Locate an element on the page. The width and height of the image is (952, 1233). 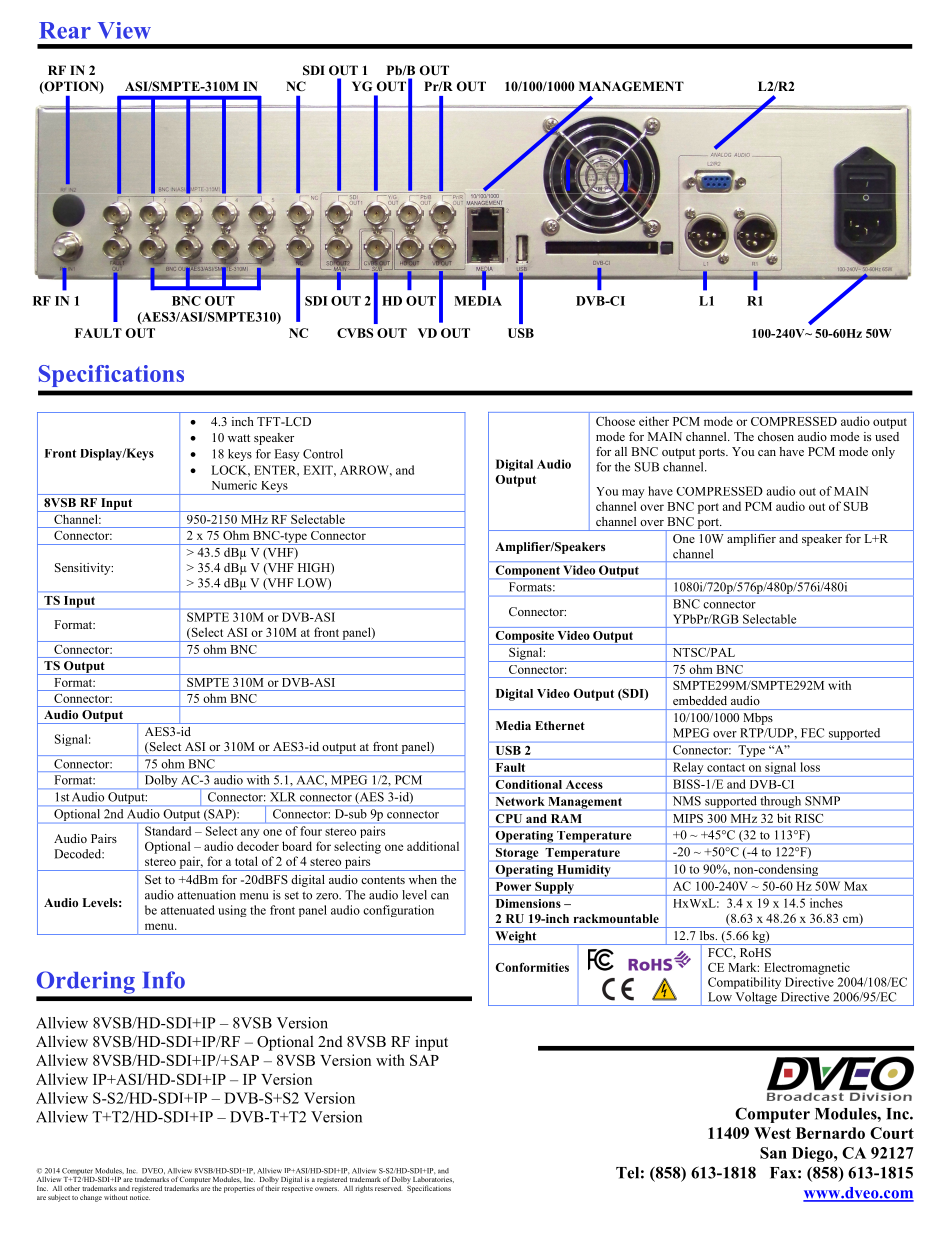
watt is located at coordinates (239, 438).
